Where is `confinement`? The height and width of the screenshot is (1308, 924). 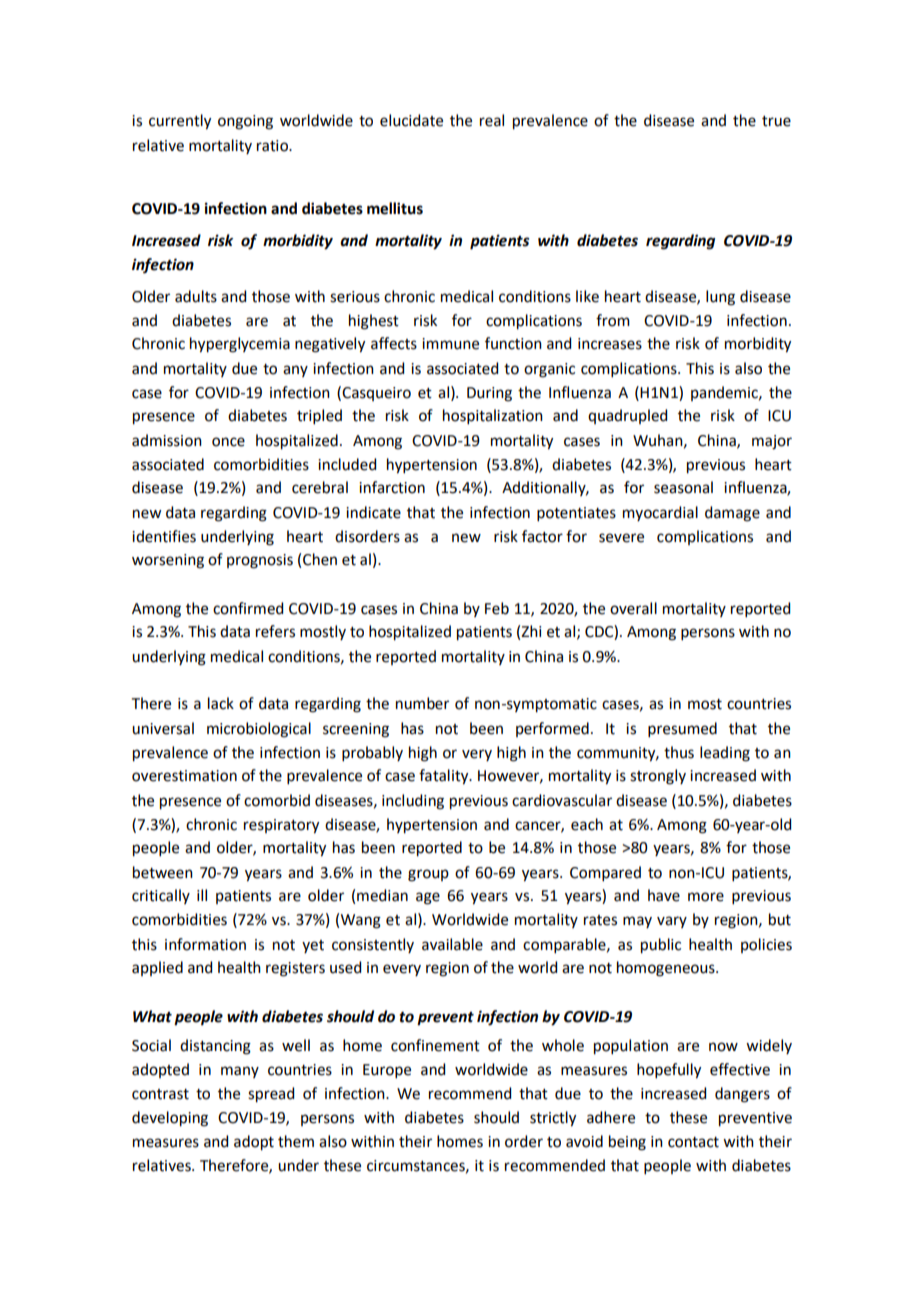 confinement is located at coordinates (435, 1045).
